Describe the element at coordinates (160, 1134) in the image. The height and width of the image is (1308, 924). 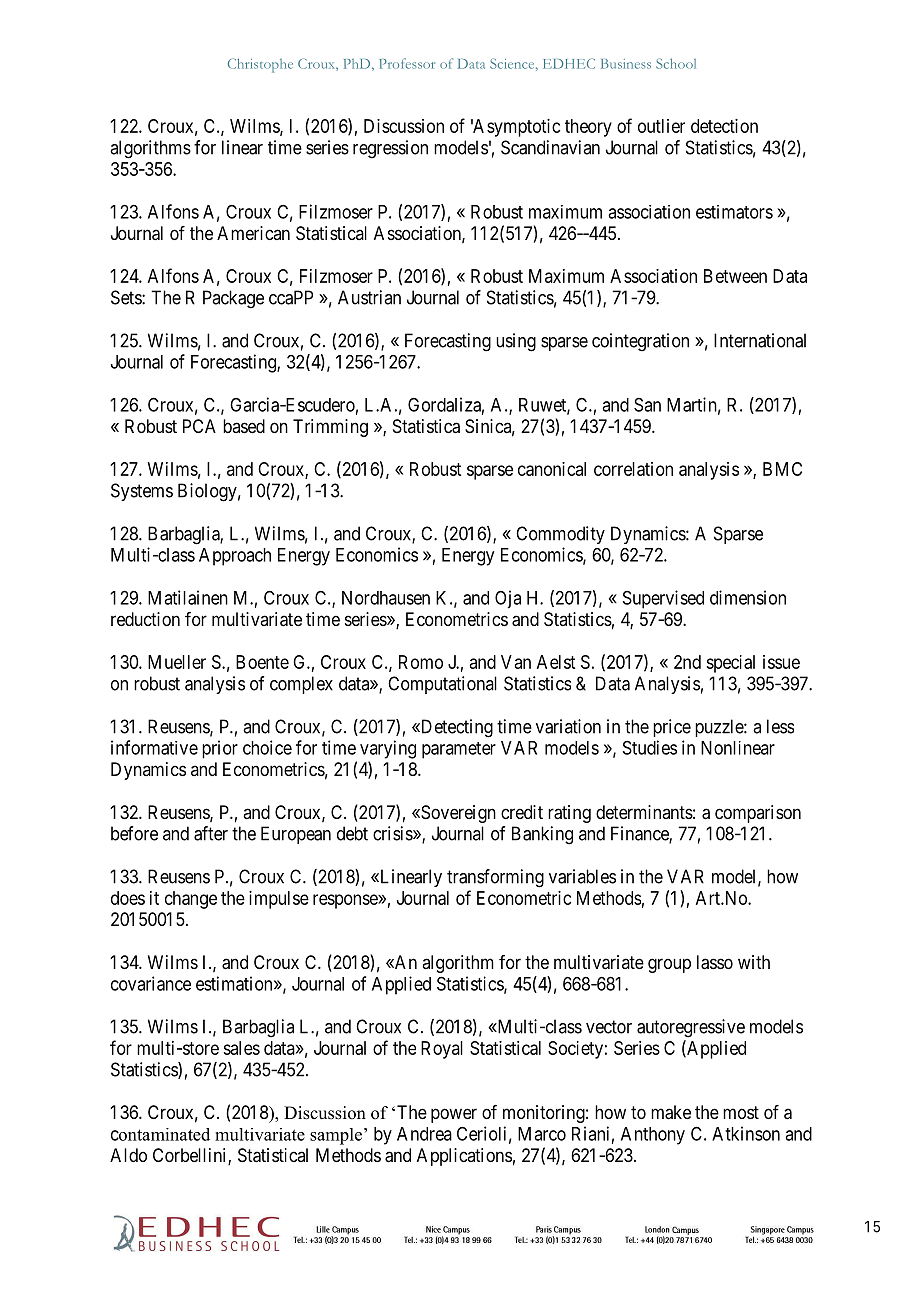
I see `contaminated` at that location.
